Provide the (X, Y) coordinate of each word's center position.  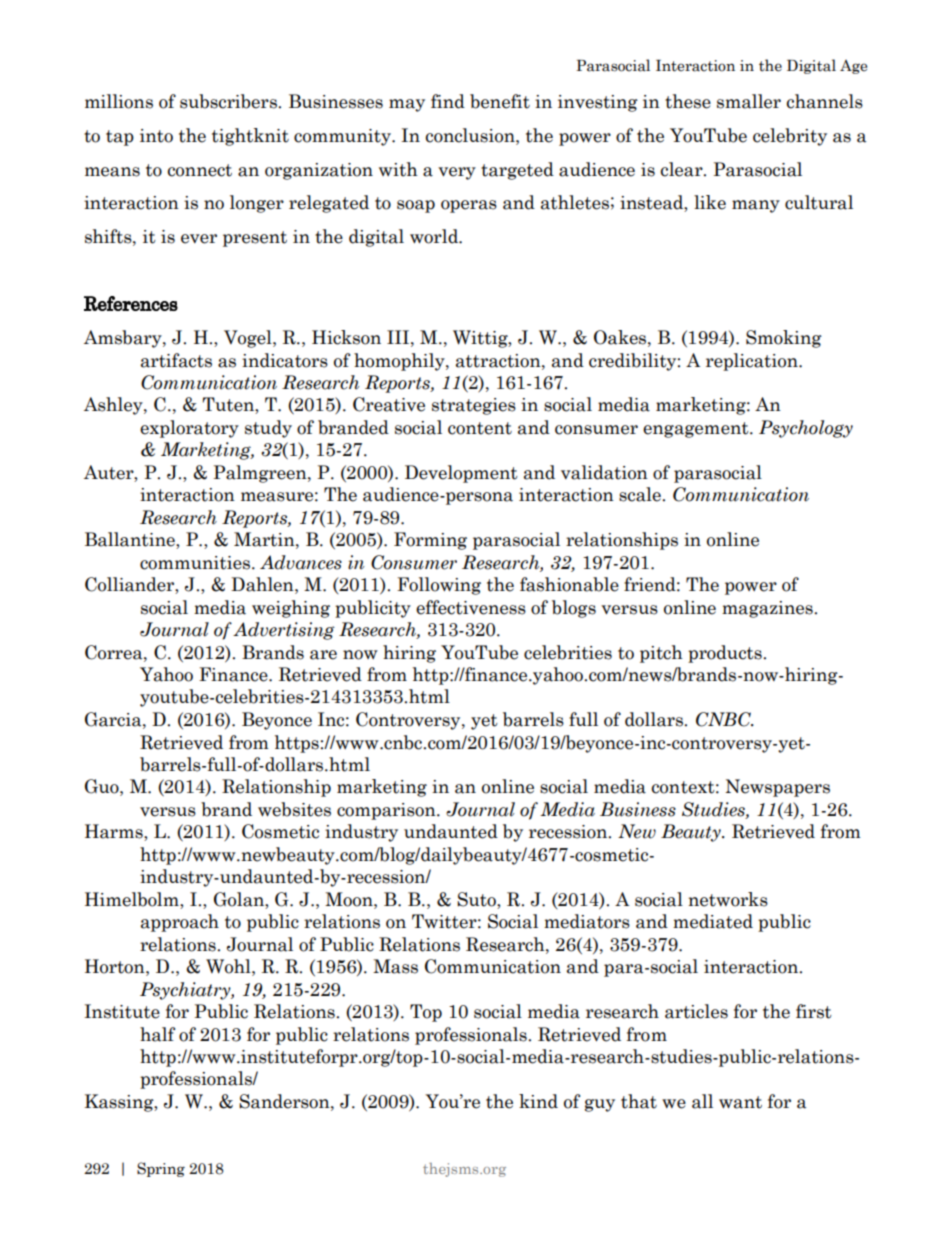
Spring (161, 1169)
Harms (115, 832)
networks (728, 899)
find (448, 101)
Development (461, 474)
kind (538, 1101)
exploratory (189, 429)
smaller (749, 101)
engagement (697, 430)
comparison (387, 811)
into (156, 136)
